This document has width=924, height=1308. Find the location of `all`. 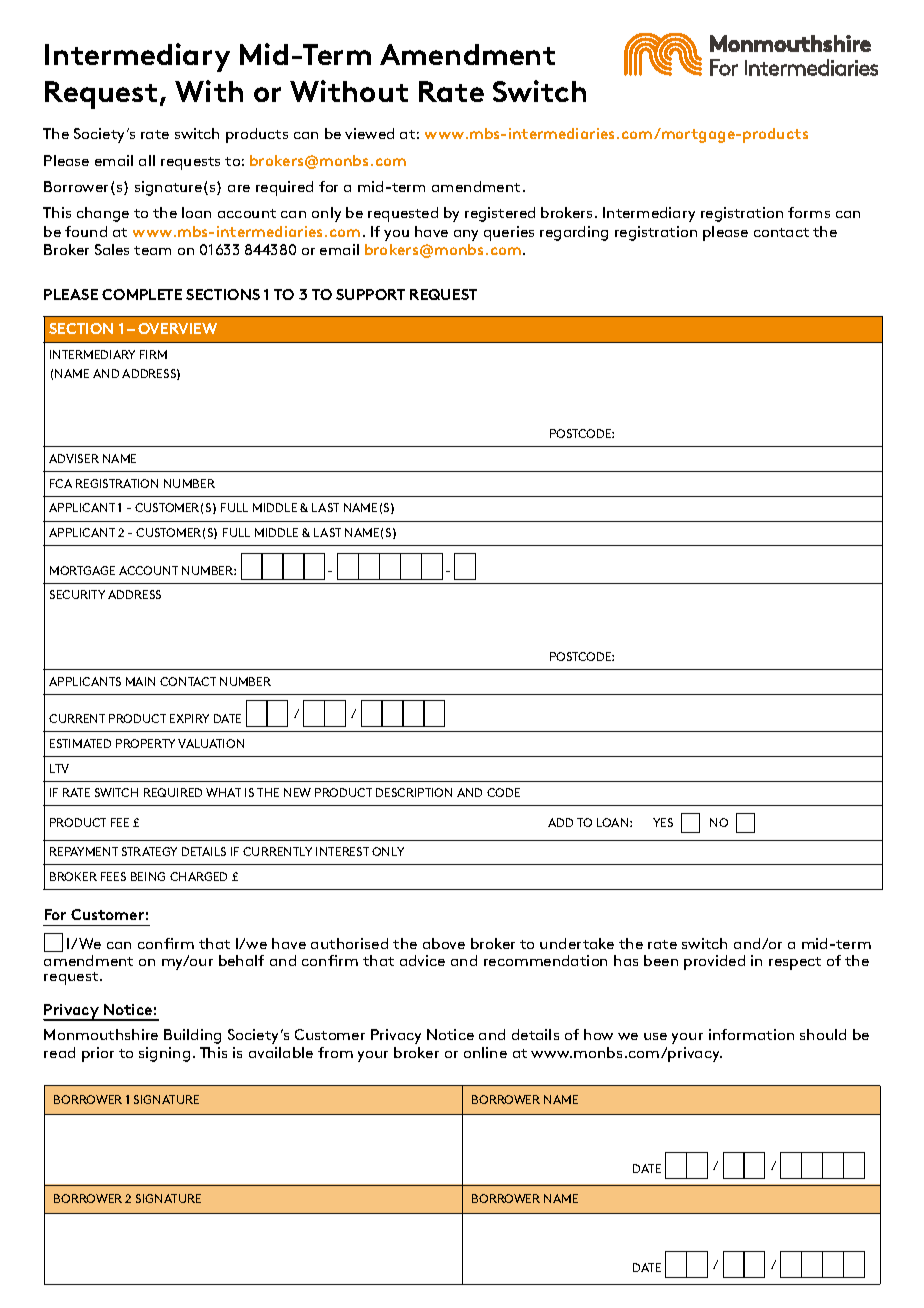

all is located at coordinates (147, 160).
